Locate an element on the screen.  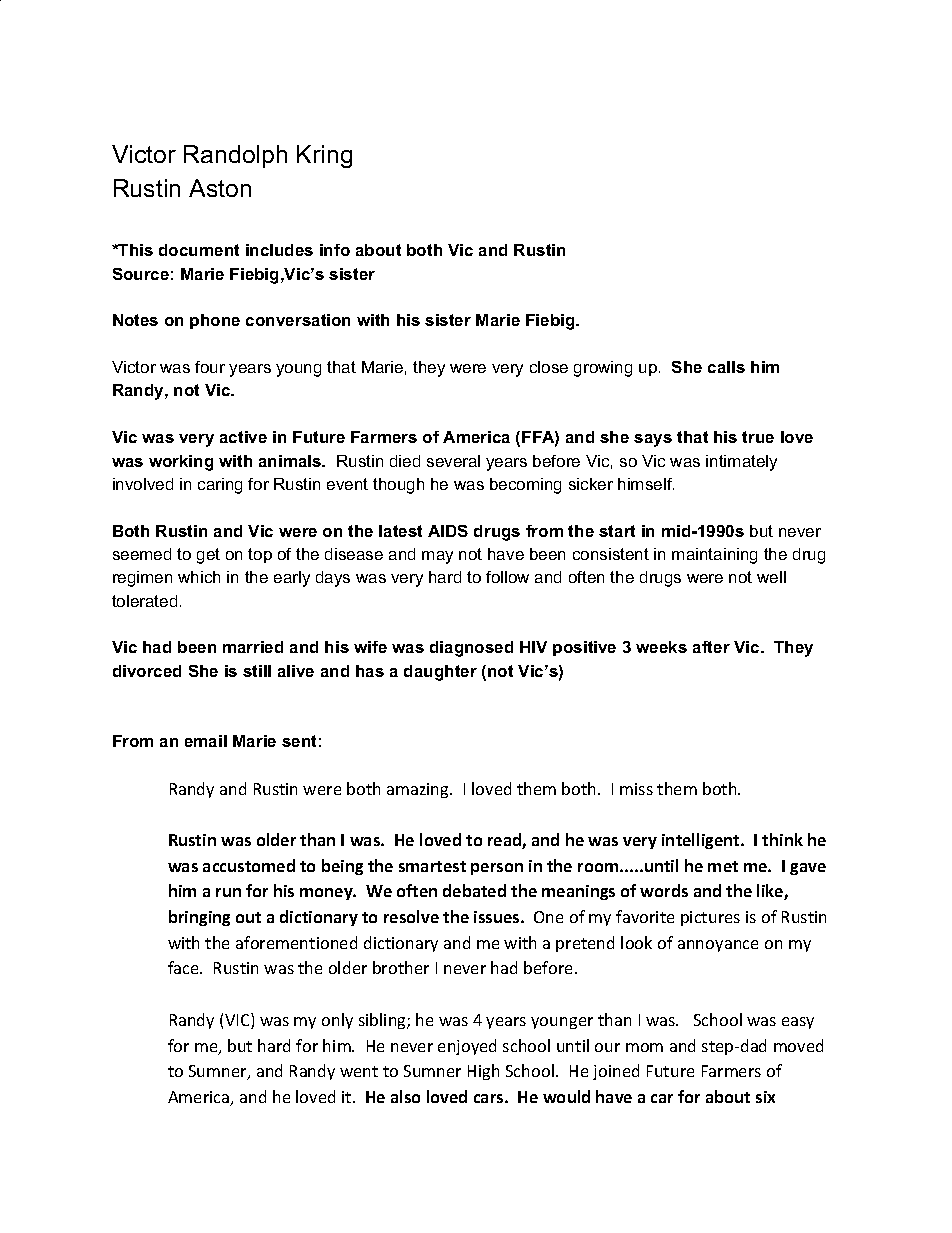
true is located at coordinates (758, 437).
